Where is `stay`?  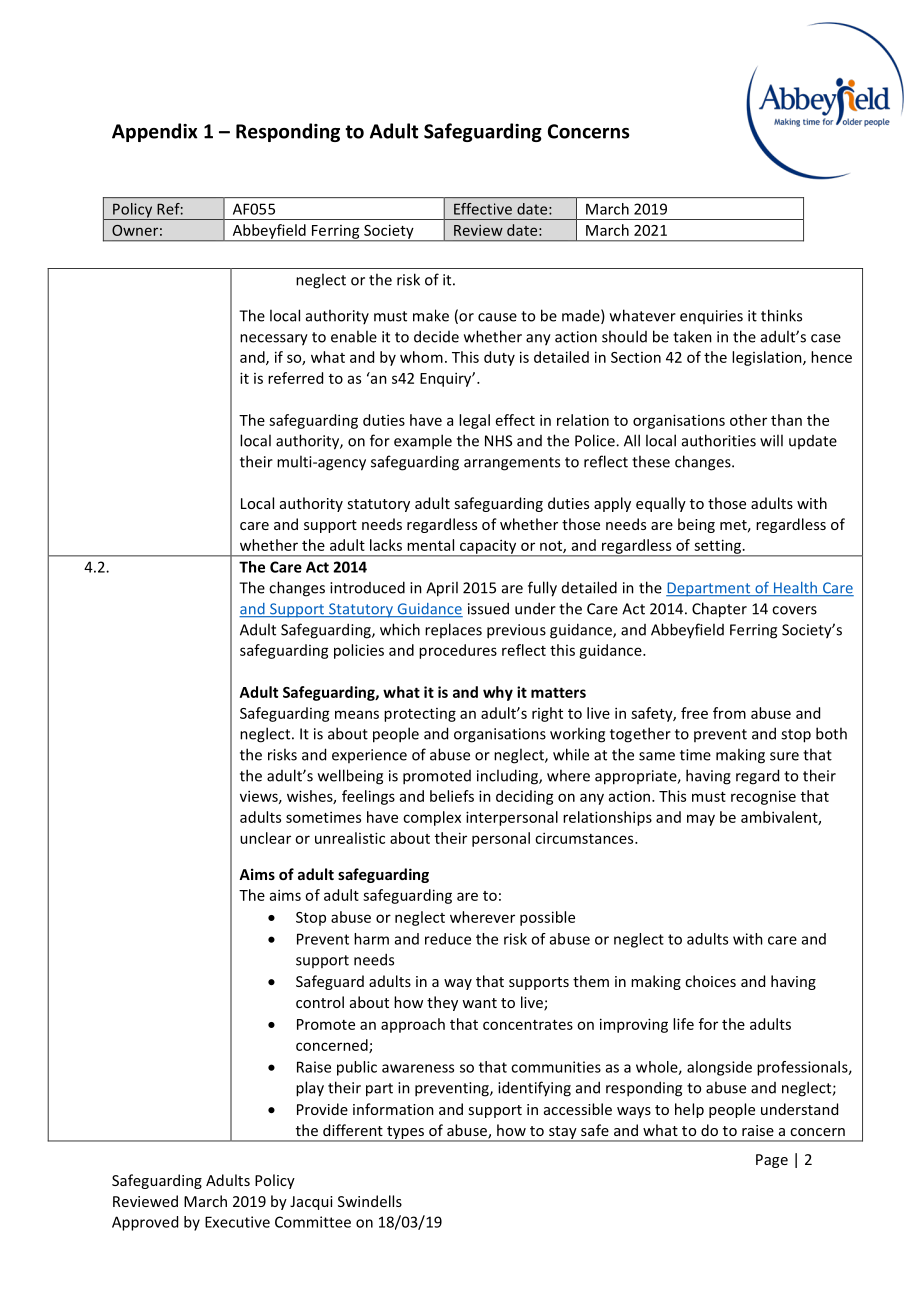 stay is located at coordinates (563, 1133).
